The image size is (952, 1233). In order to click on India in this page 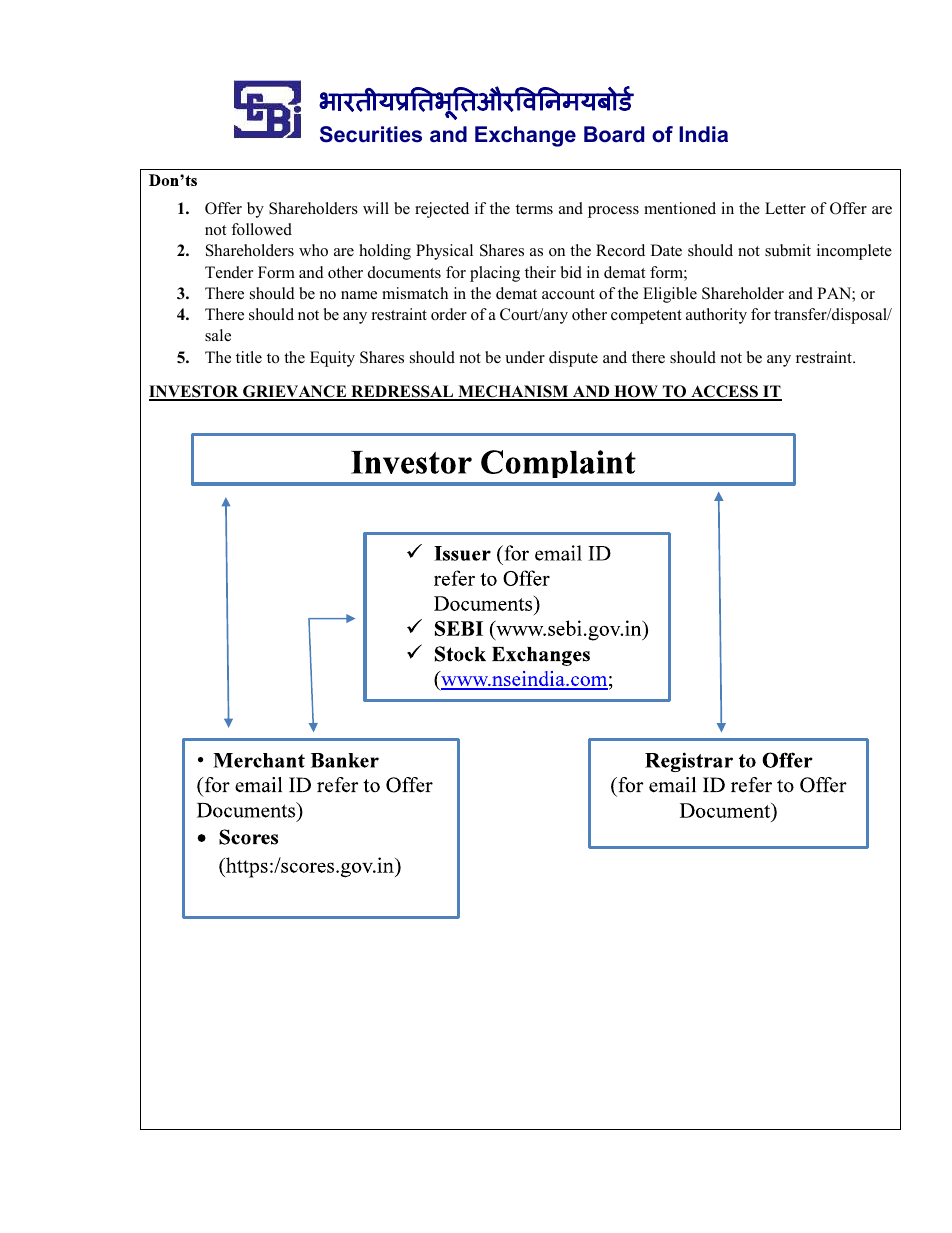, I will do `click(703, 134)`.
